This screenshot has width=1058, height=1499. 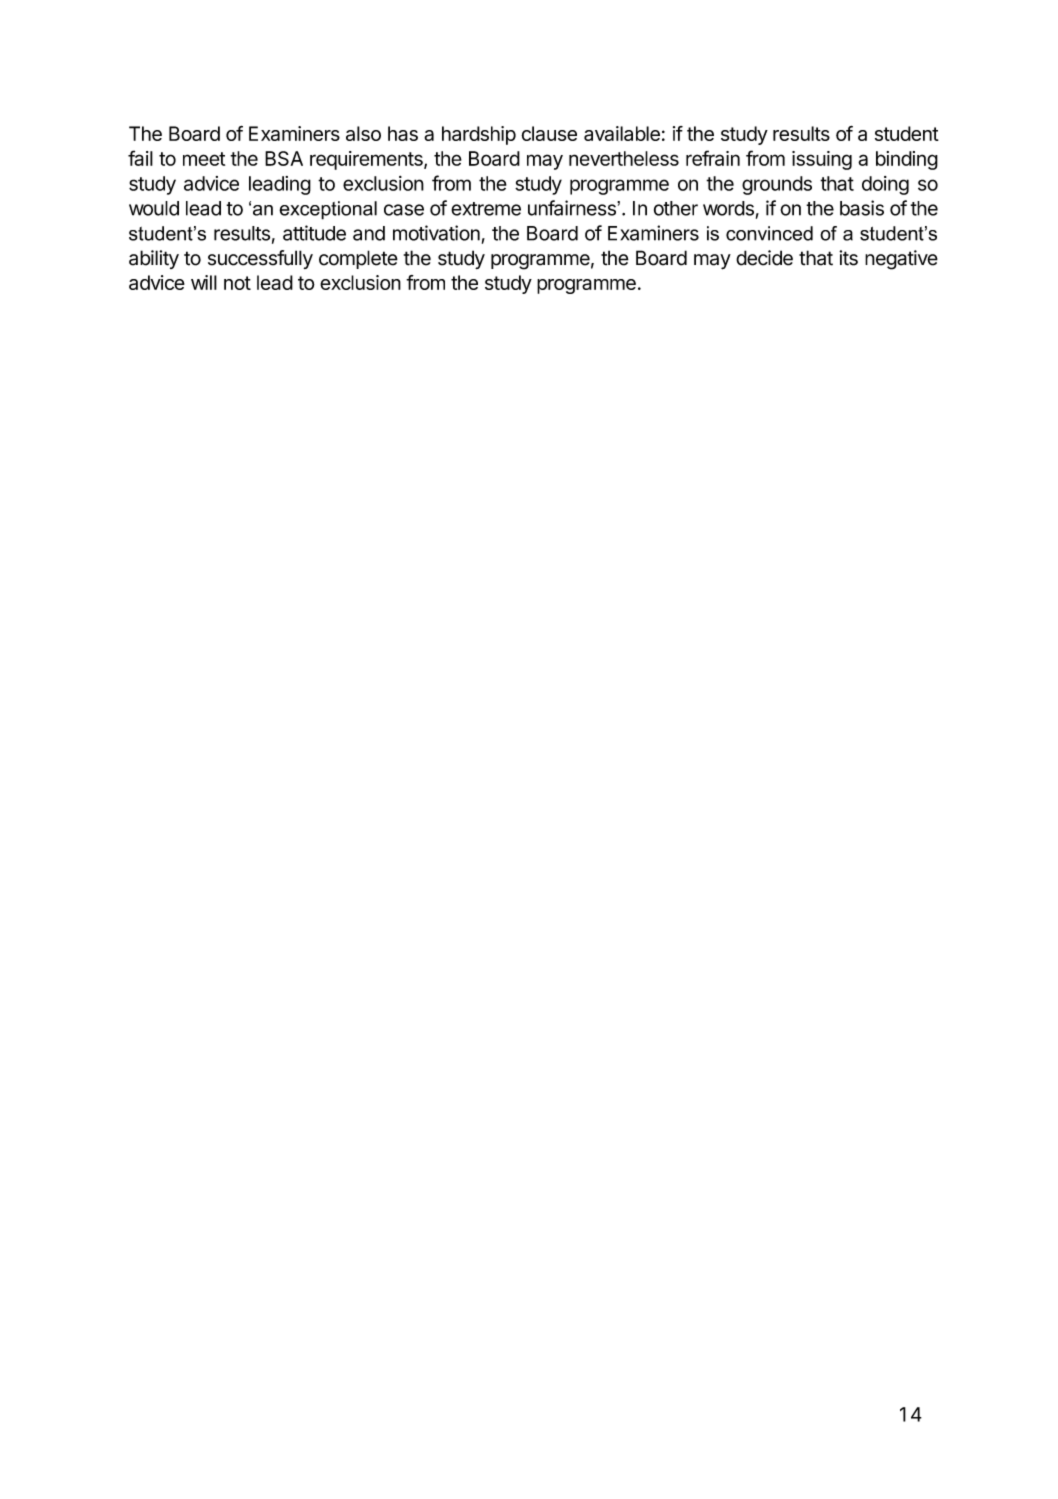 I want to click on convinced, so click(x=769, y=233).
